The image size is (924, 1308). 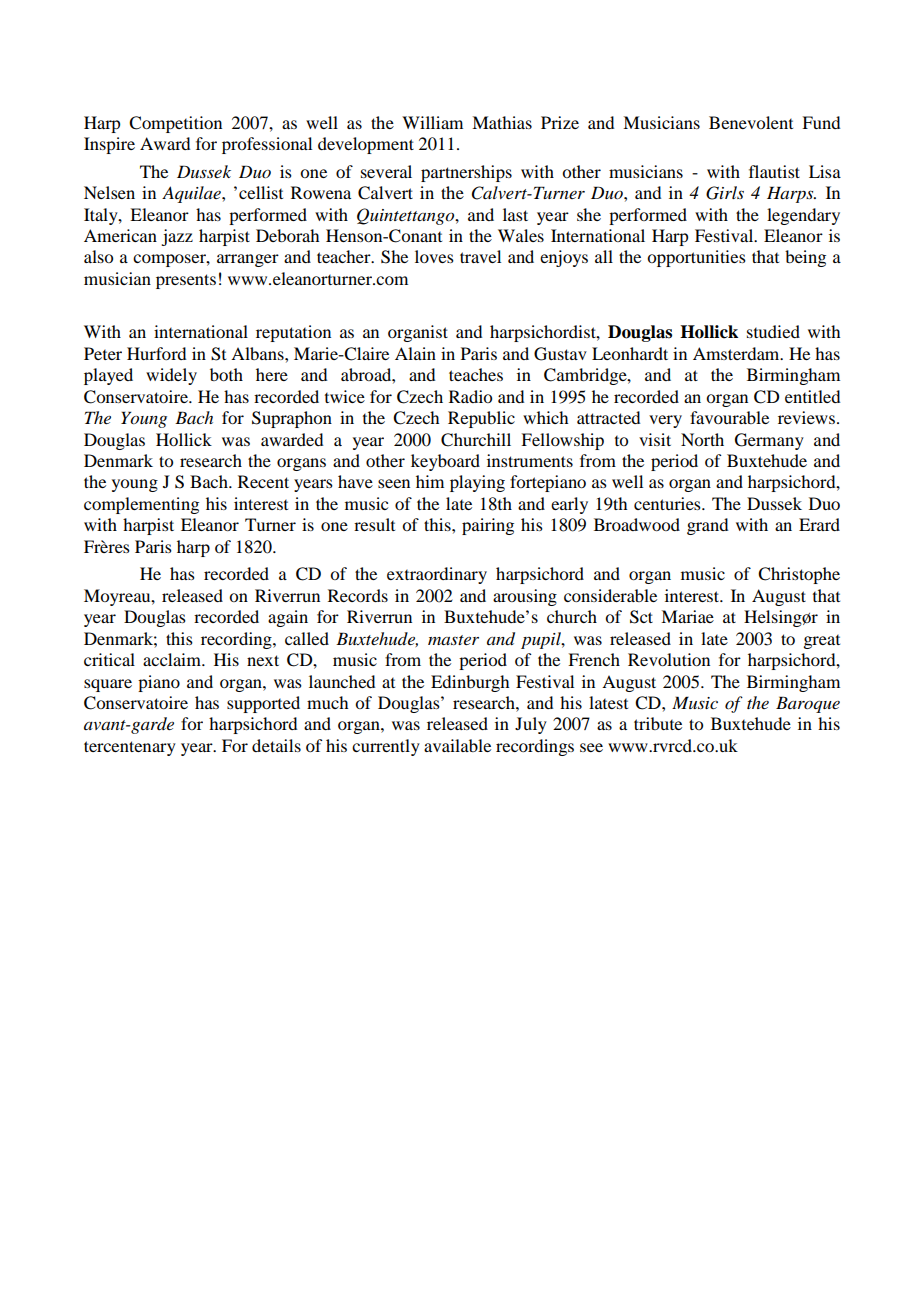 What do you see at coordinates (457, 745) in the screenshot?
I see `available` at bounding box center [457, 745].
